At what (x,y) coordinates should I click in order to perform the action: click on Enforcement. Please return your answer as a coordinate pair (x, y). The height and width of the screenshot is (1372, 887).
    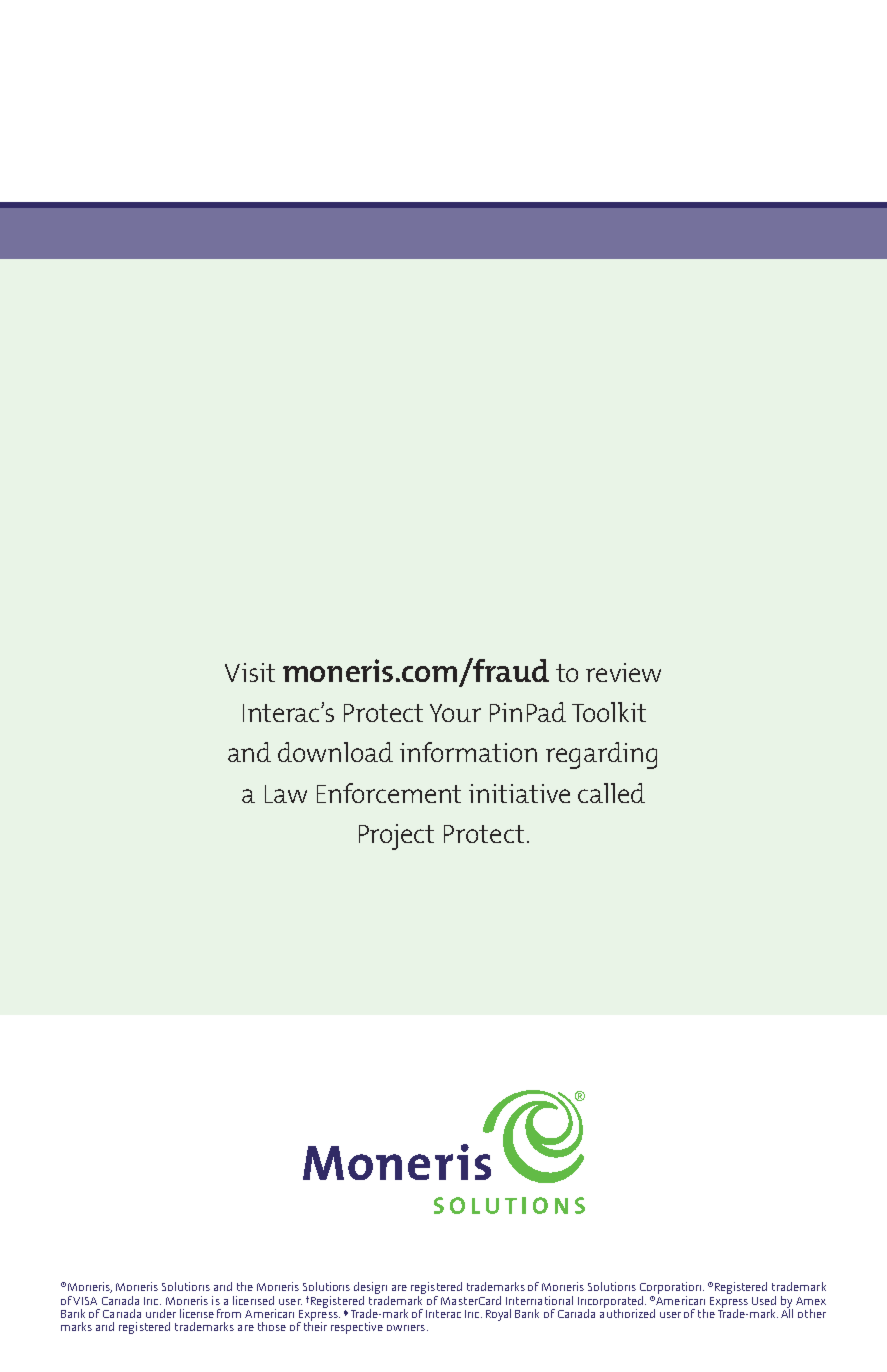
    Looking at the image, I should click on (389, 793).
